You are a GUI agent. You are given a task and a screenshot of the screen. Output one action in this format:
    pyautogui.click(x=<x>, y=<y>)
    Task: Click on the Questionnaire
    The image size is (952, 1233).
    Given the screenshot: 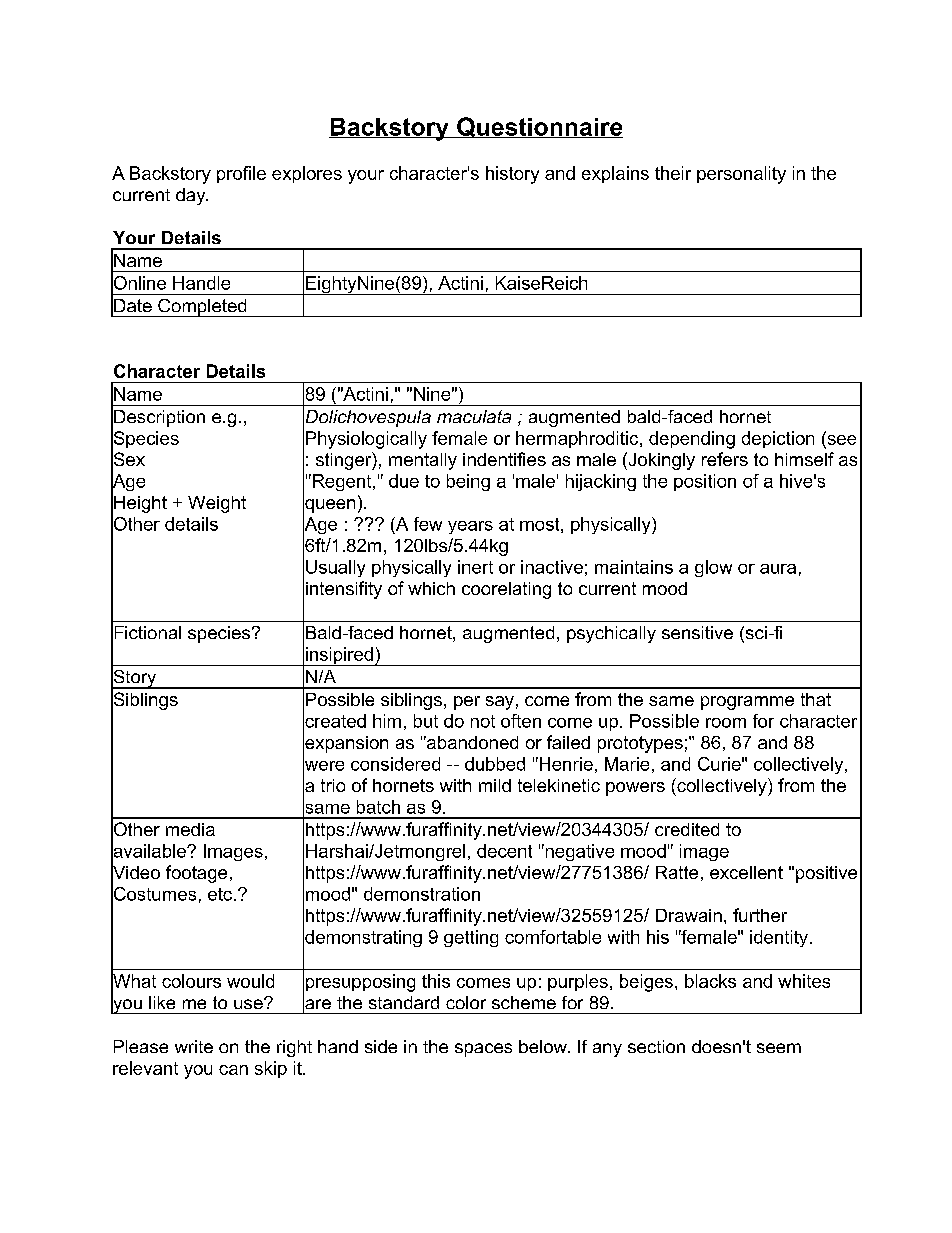 What is the action you would take?
    pyautogui.click(x=539, y=127)
